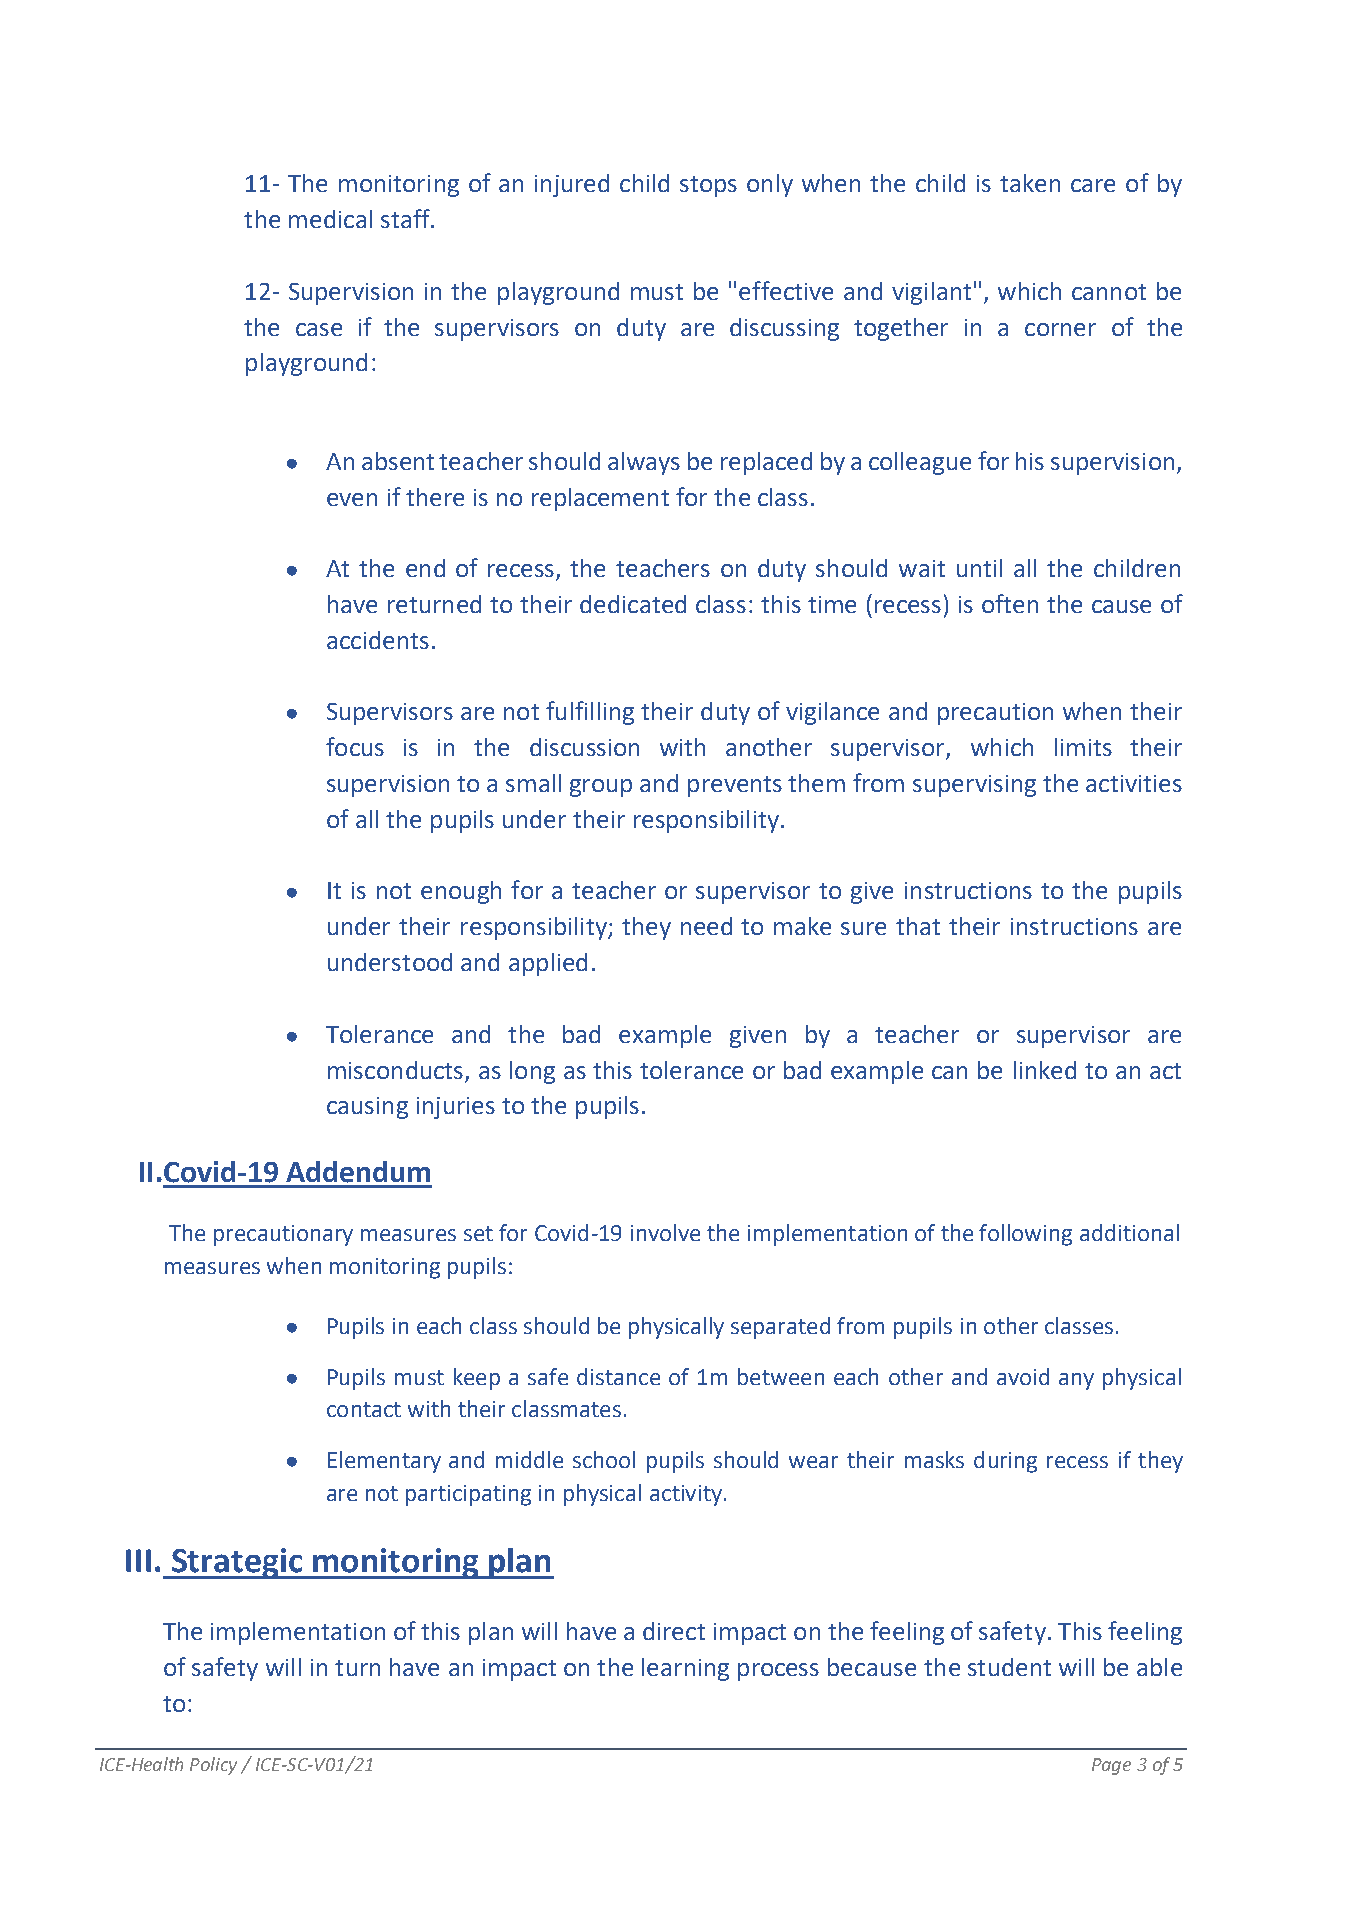 The width and height of the screenshot is (1346, 1906). Describe the element at coordinates (367, 1108) in the screenshot. I see `causing` at that location.
